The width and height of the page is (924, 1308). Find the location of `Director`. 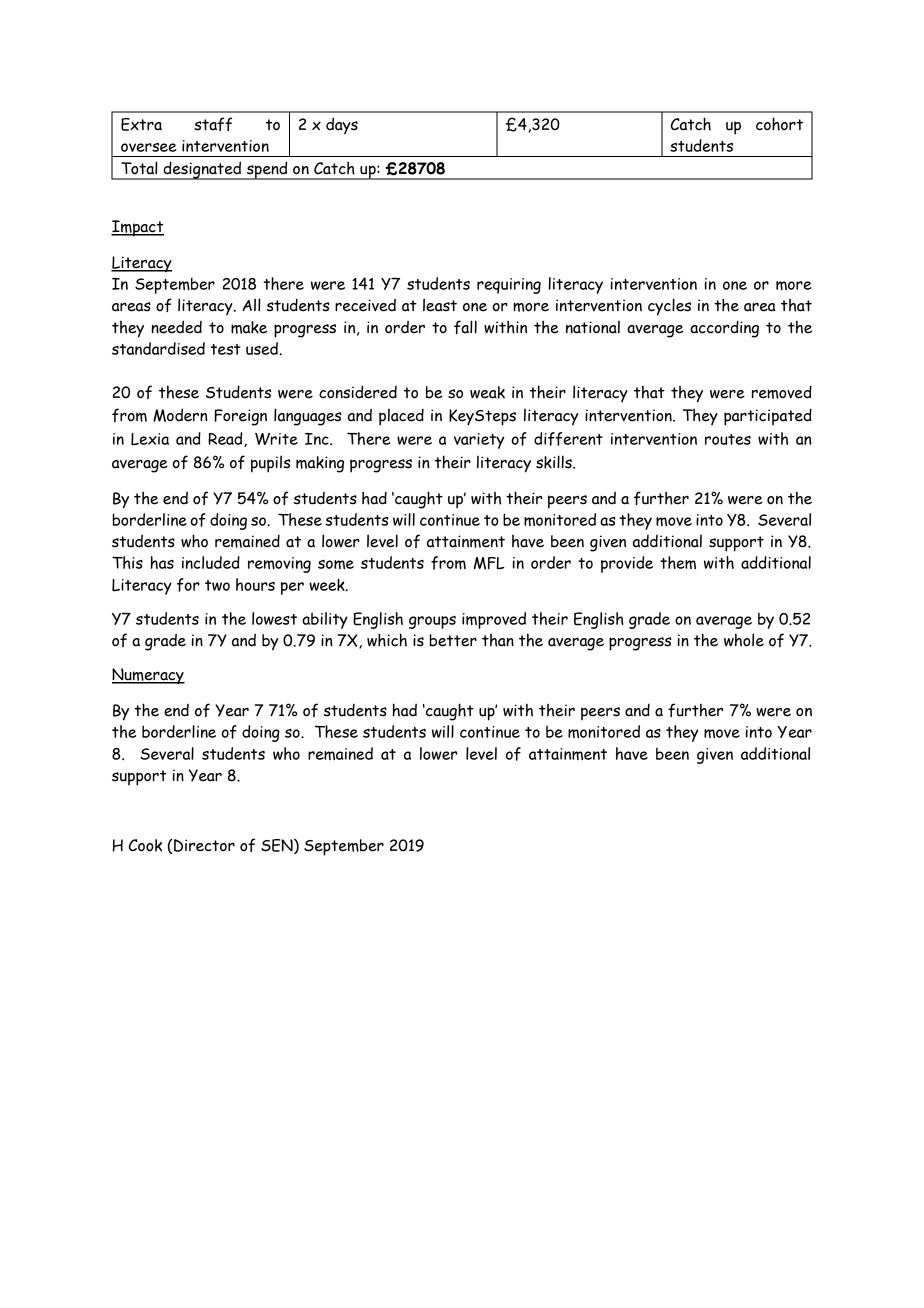

Director is located at coordinates (204, 845).
